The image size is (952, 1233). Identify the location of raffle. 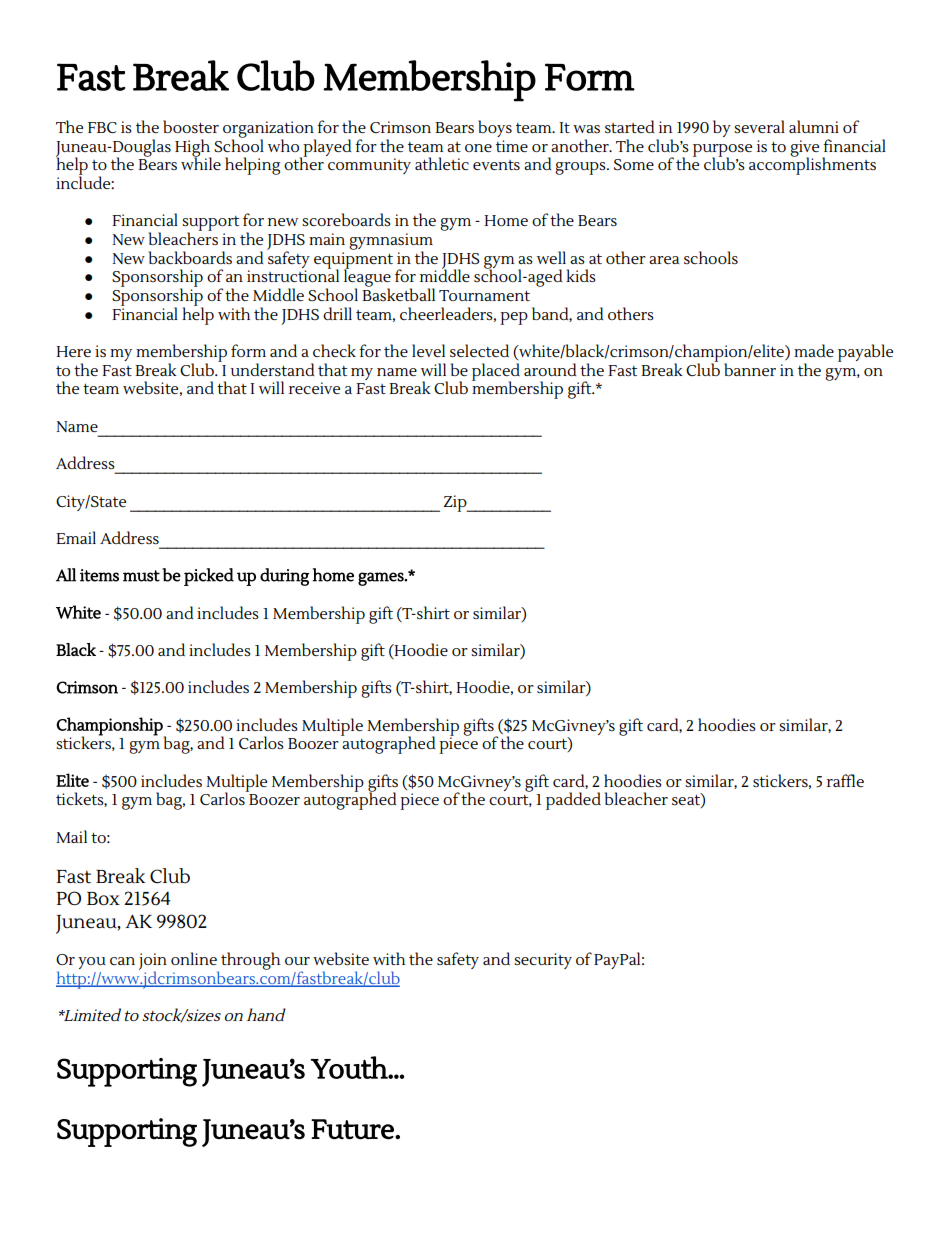
(845, 780).
